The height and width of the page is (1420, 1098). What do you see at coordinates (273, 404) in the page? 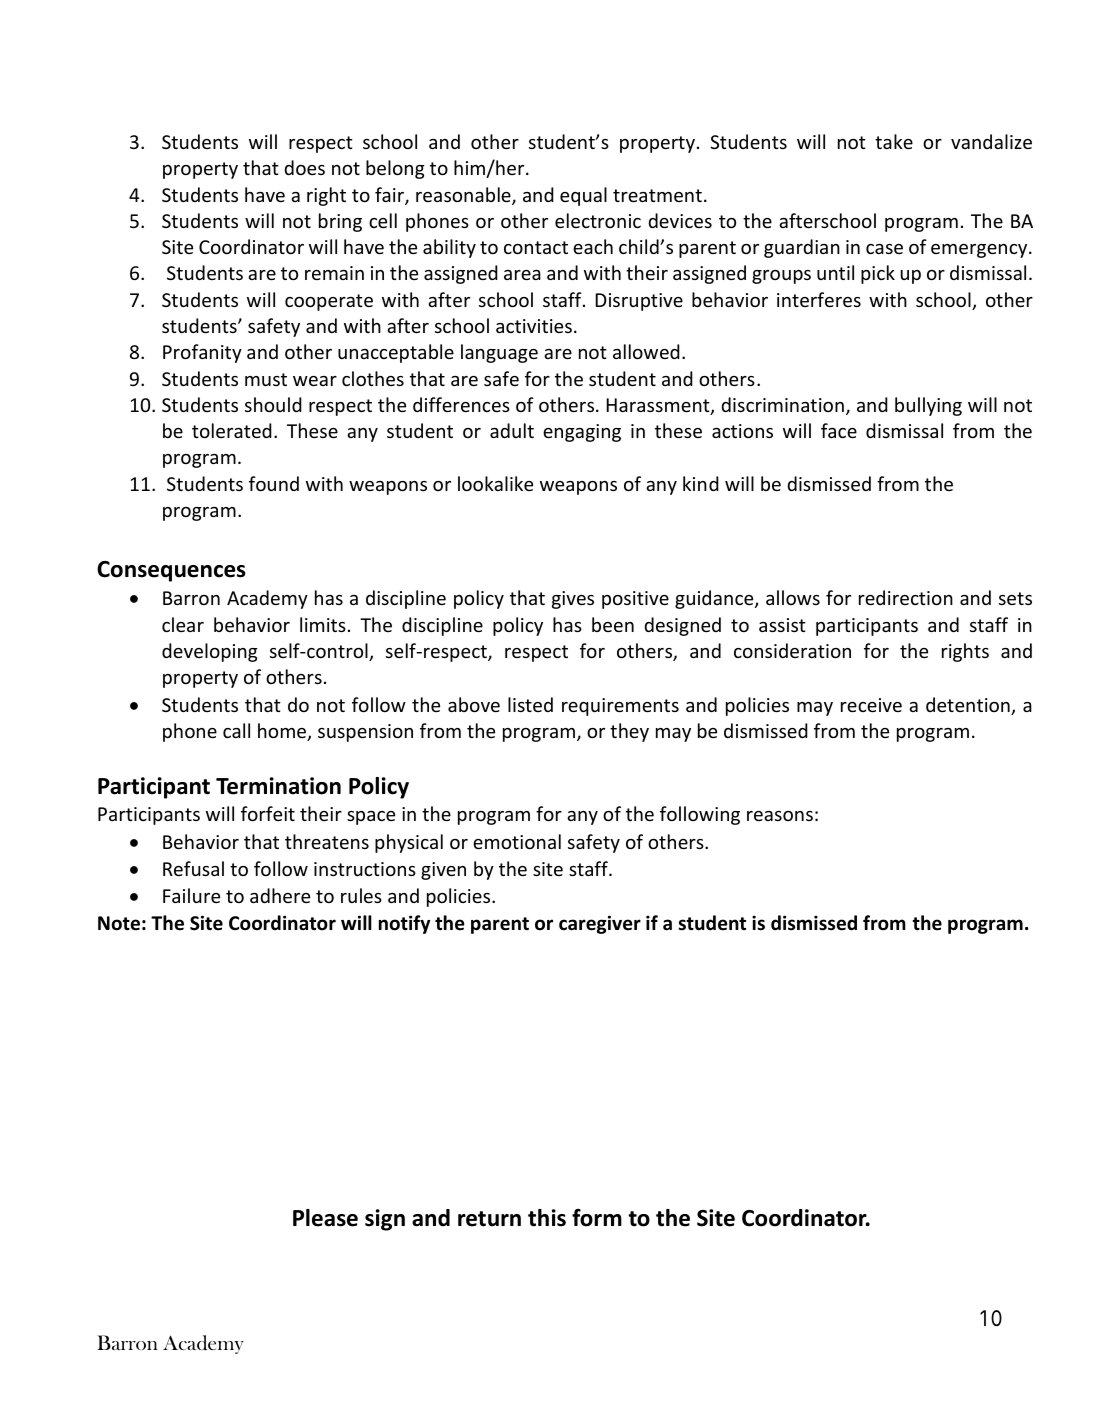
I see `should` at bounding box center [273, 404].
